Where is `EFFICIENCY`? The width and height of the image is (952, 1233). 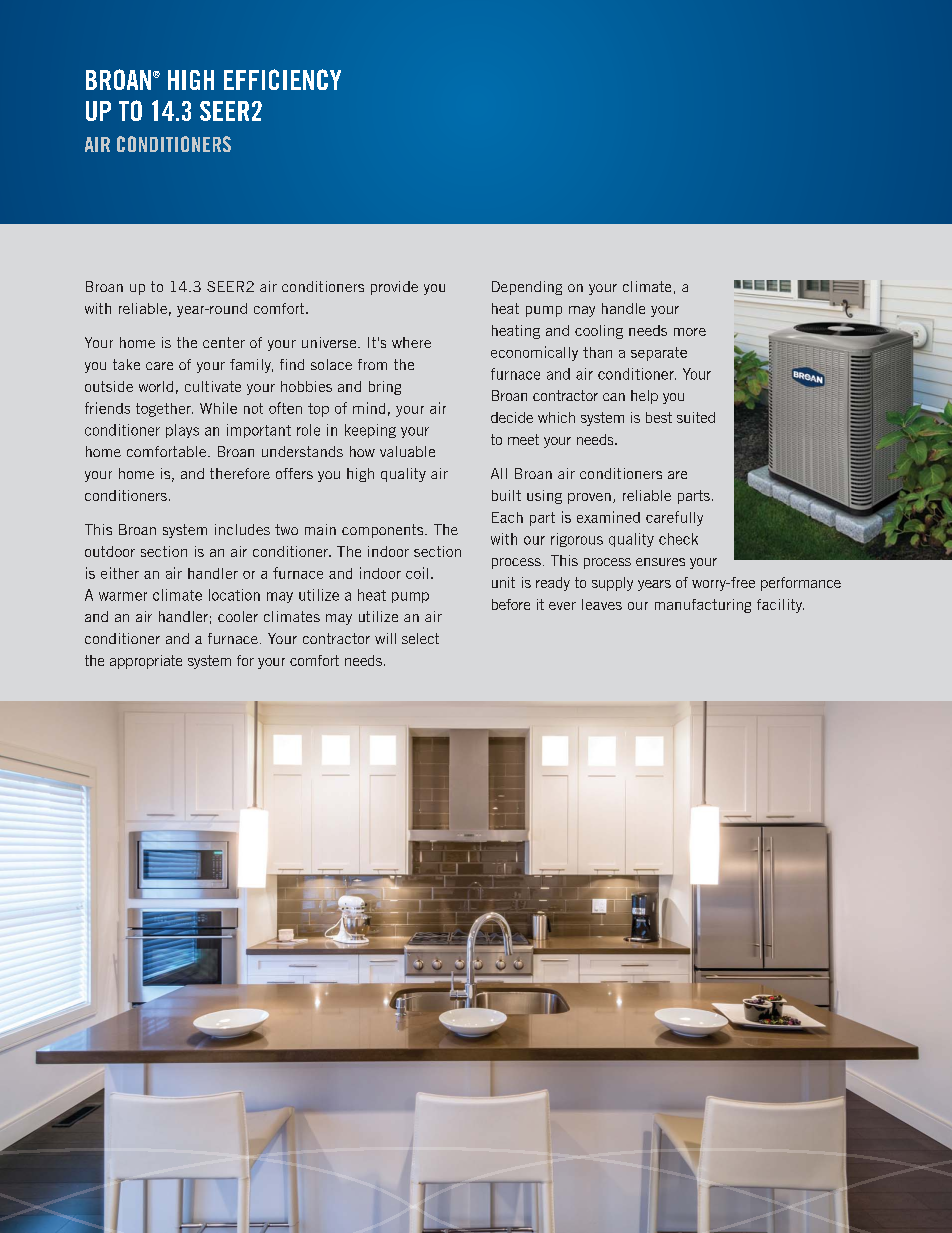
EFFICIENCY is located at coordinates (282, 79).
